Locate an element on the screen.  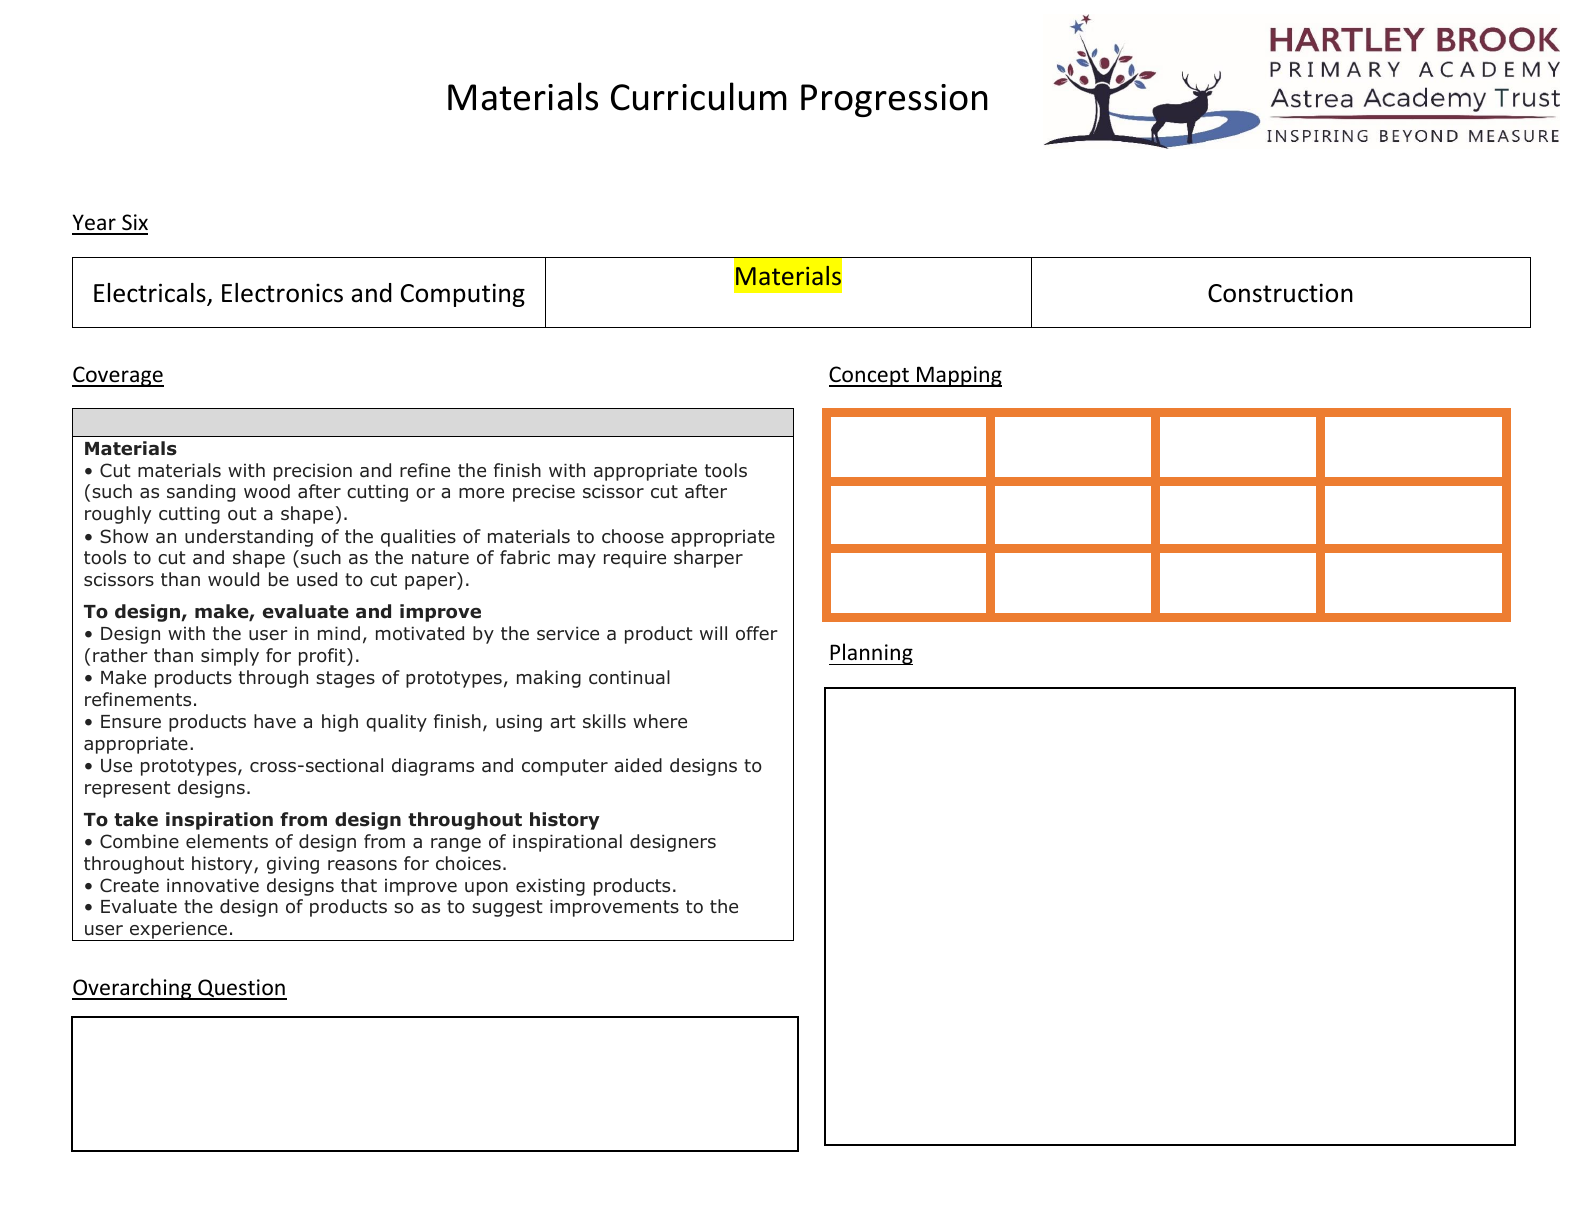
Electronics is located at coordinates (282, 293).
